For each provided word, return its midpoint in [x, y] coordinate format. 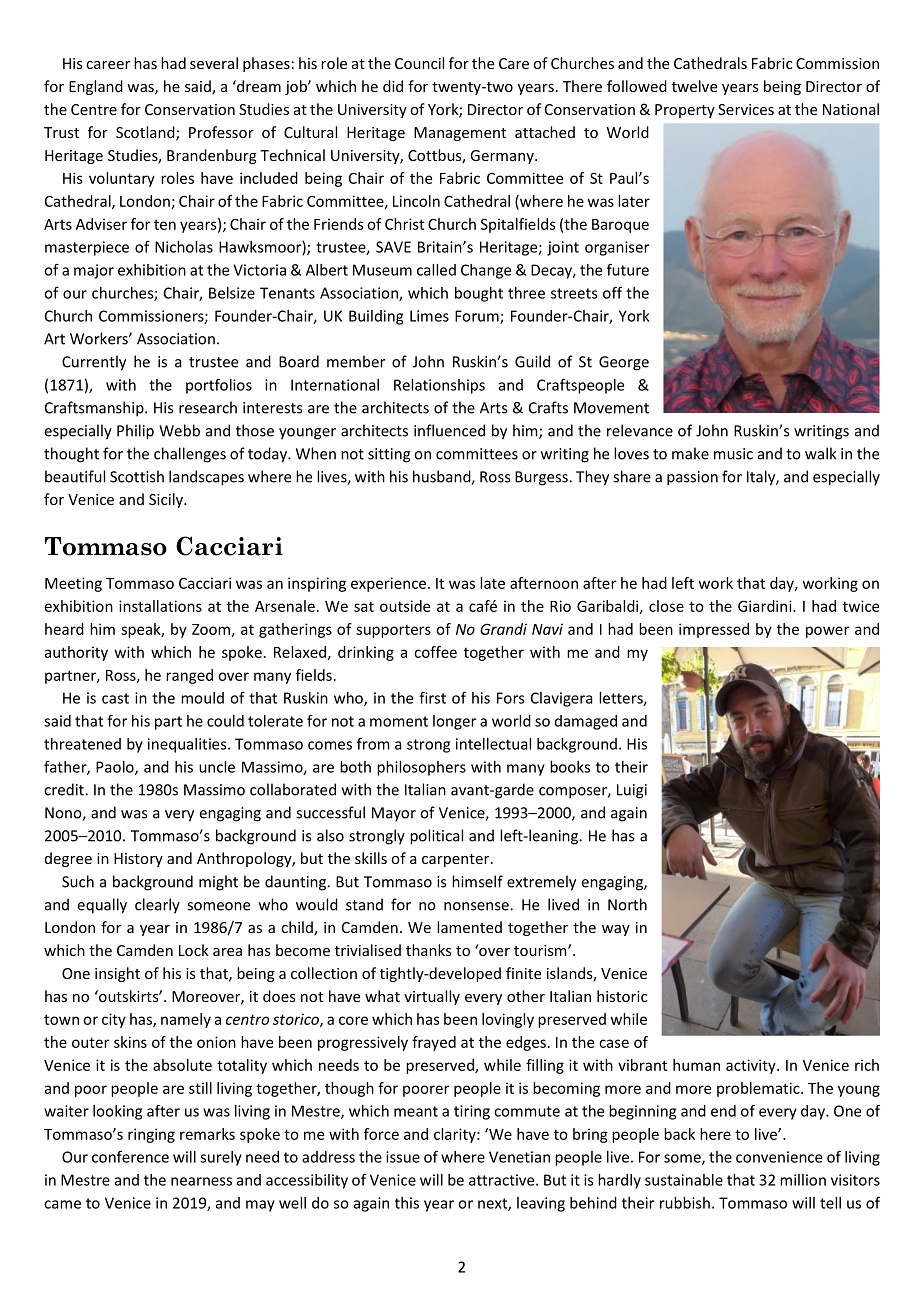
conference [130, 1156]
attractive [503, 1180]
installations [160, 606]
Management [460, 134]
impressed [714, 630]
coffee [435, 652]
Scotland [146, 133]
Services [746, 109]
